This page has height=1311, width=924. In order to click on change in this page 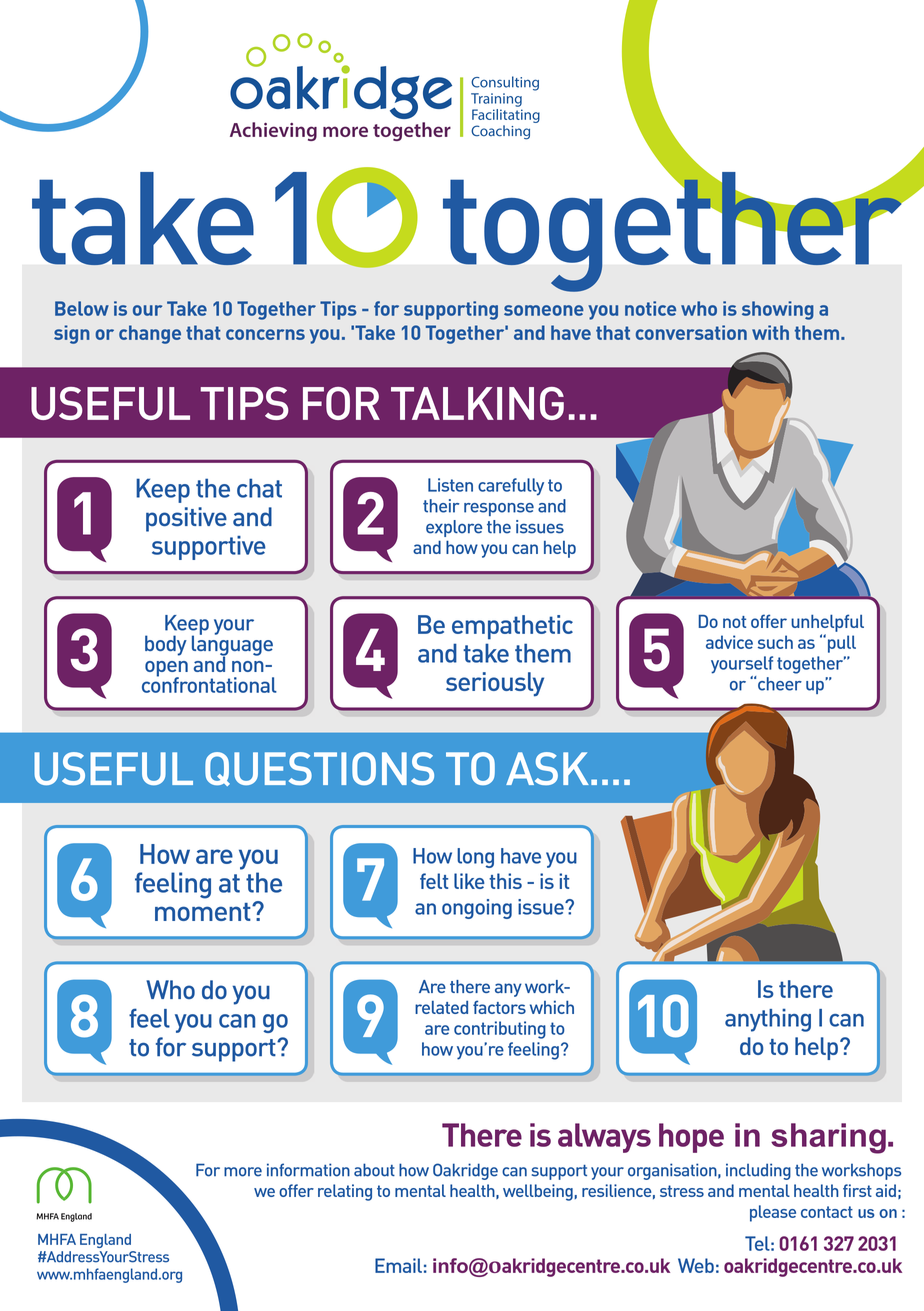, I will do `click(150, 334)`.
